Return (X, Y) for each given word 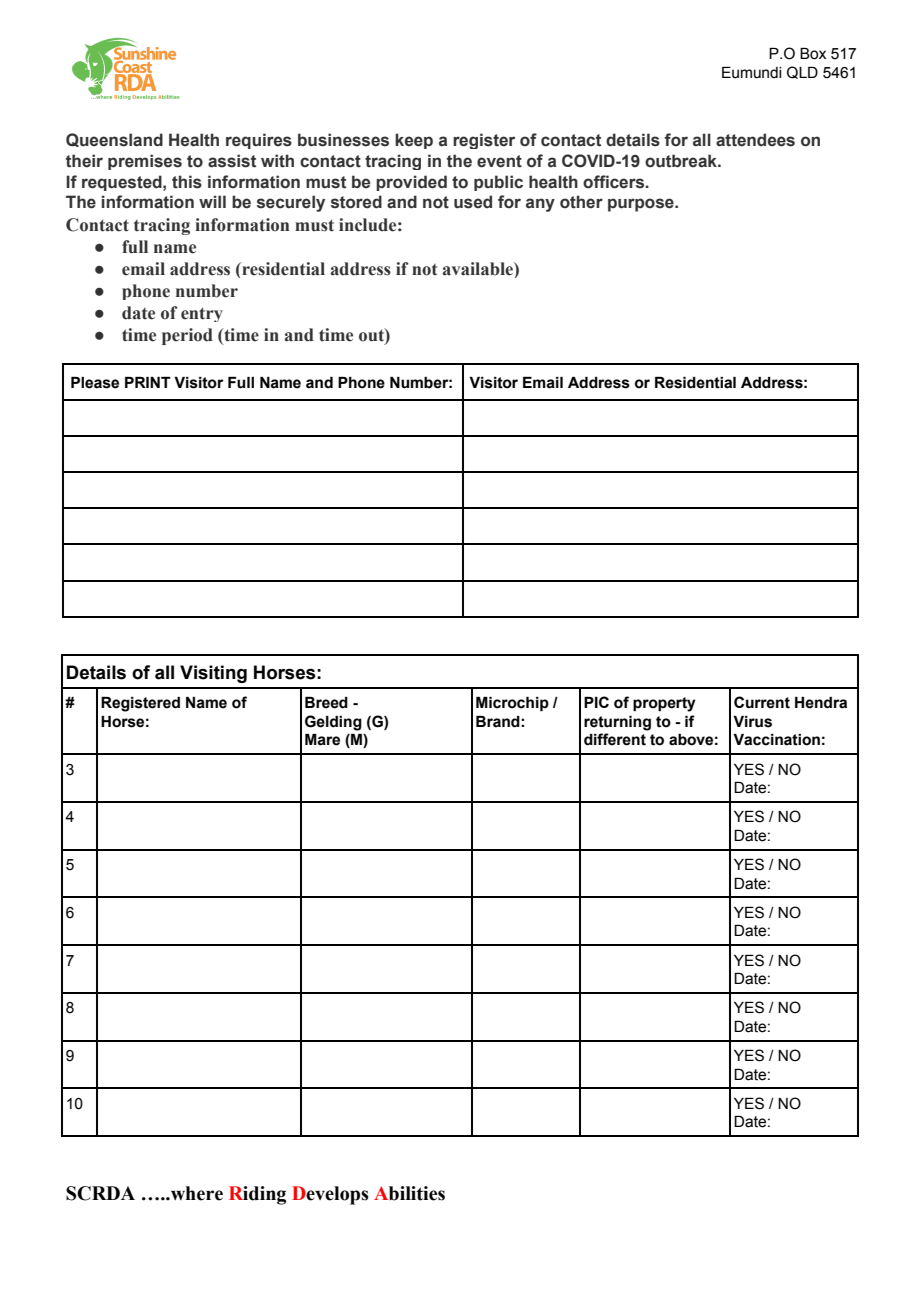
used (473, 202)
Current (762, 702)
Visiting (213, 674)
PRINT (148, 382)
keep (414, 141)
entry (202, 314)
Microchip (512, 704)
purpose (642, 205)
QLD (802, 72)
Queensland (114, 140)
